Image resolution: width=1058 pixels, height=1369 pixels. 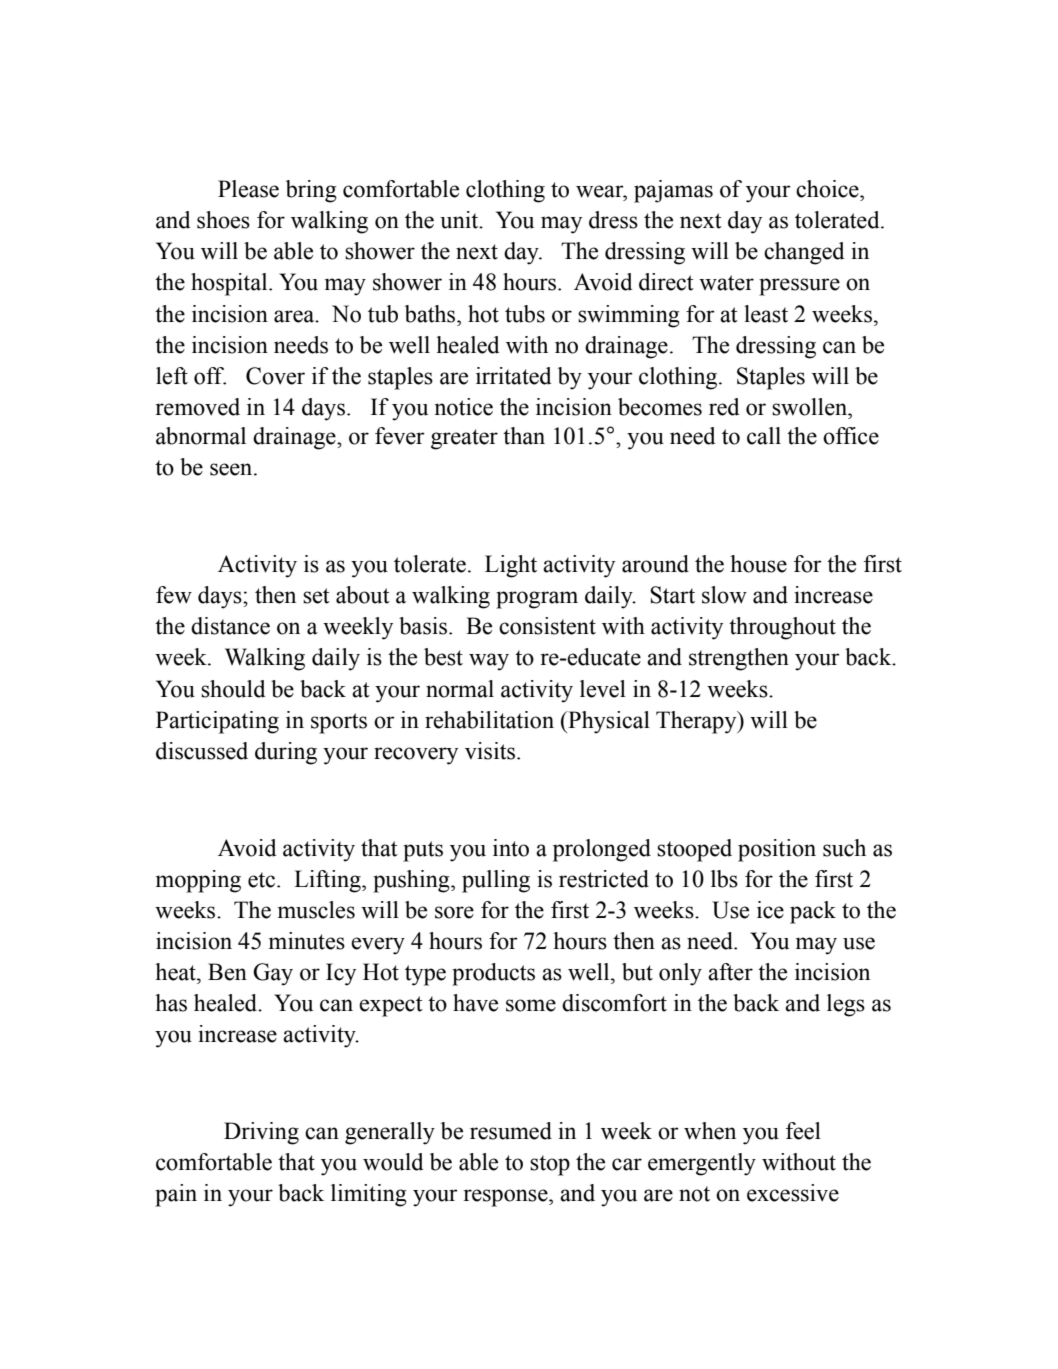 I want to click on Driving, so click(x=261, y=1133).
